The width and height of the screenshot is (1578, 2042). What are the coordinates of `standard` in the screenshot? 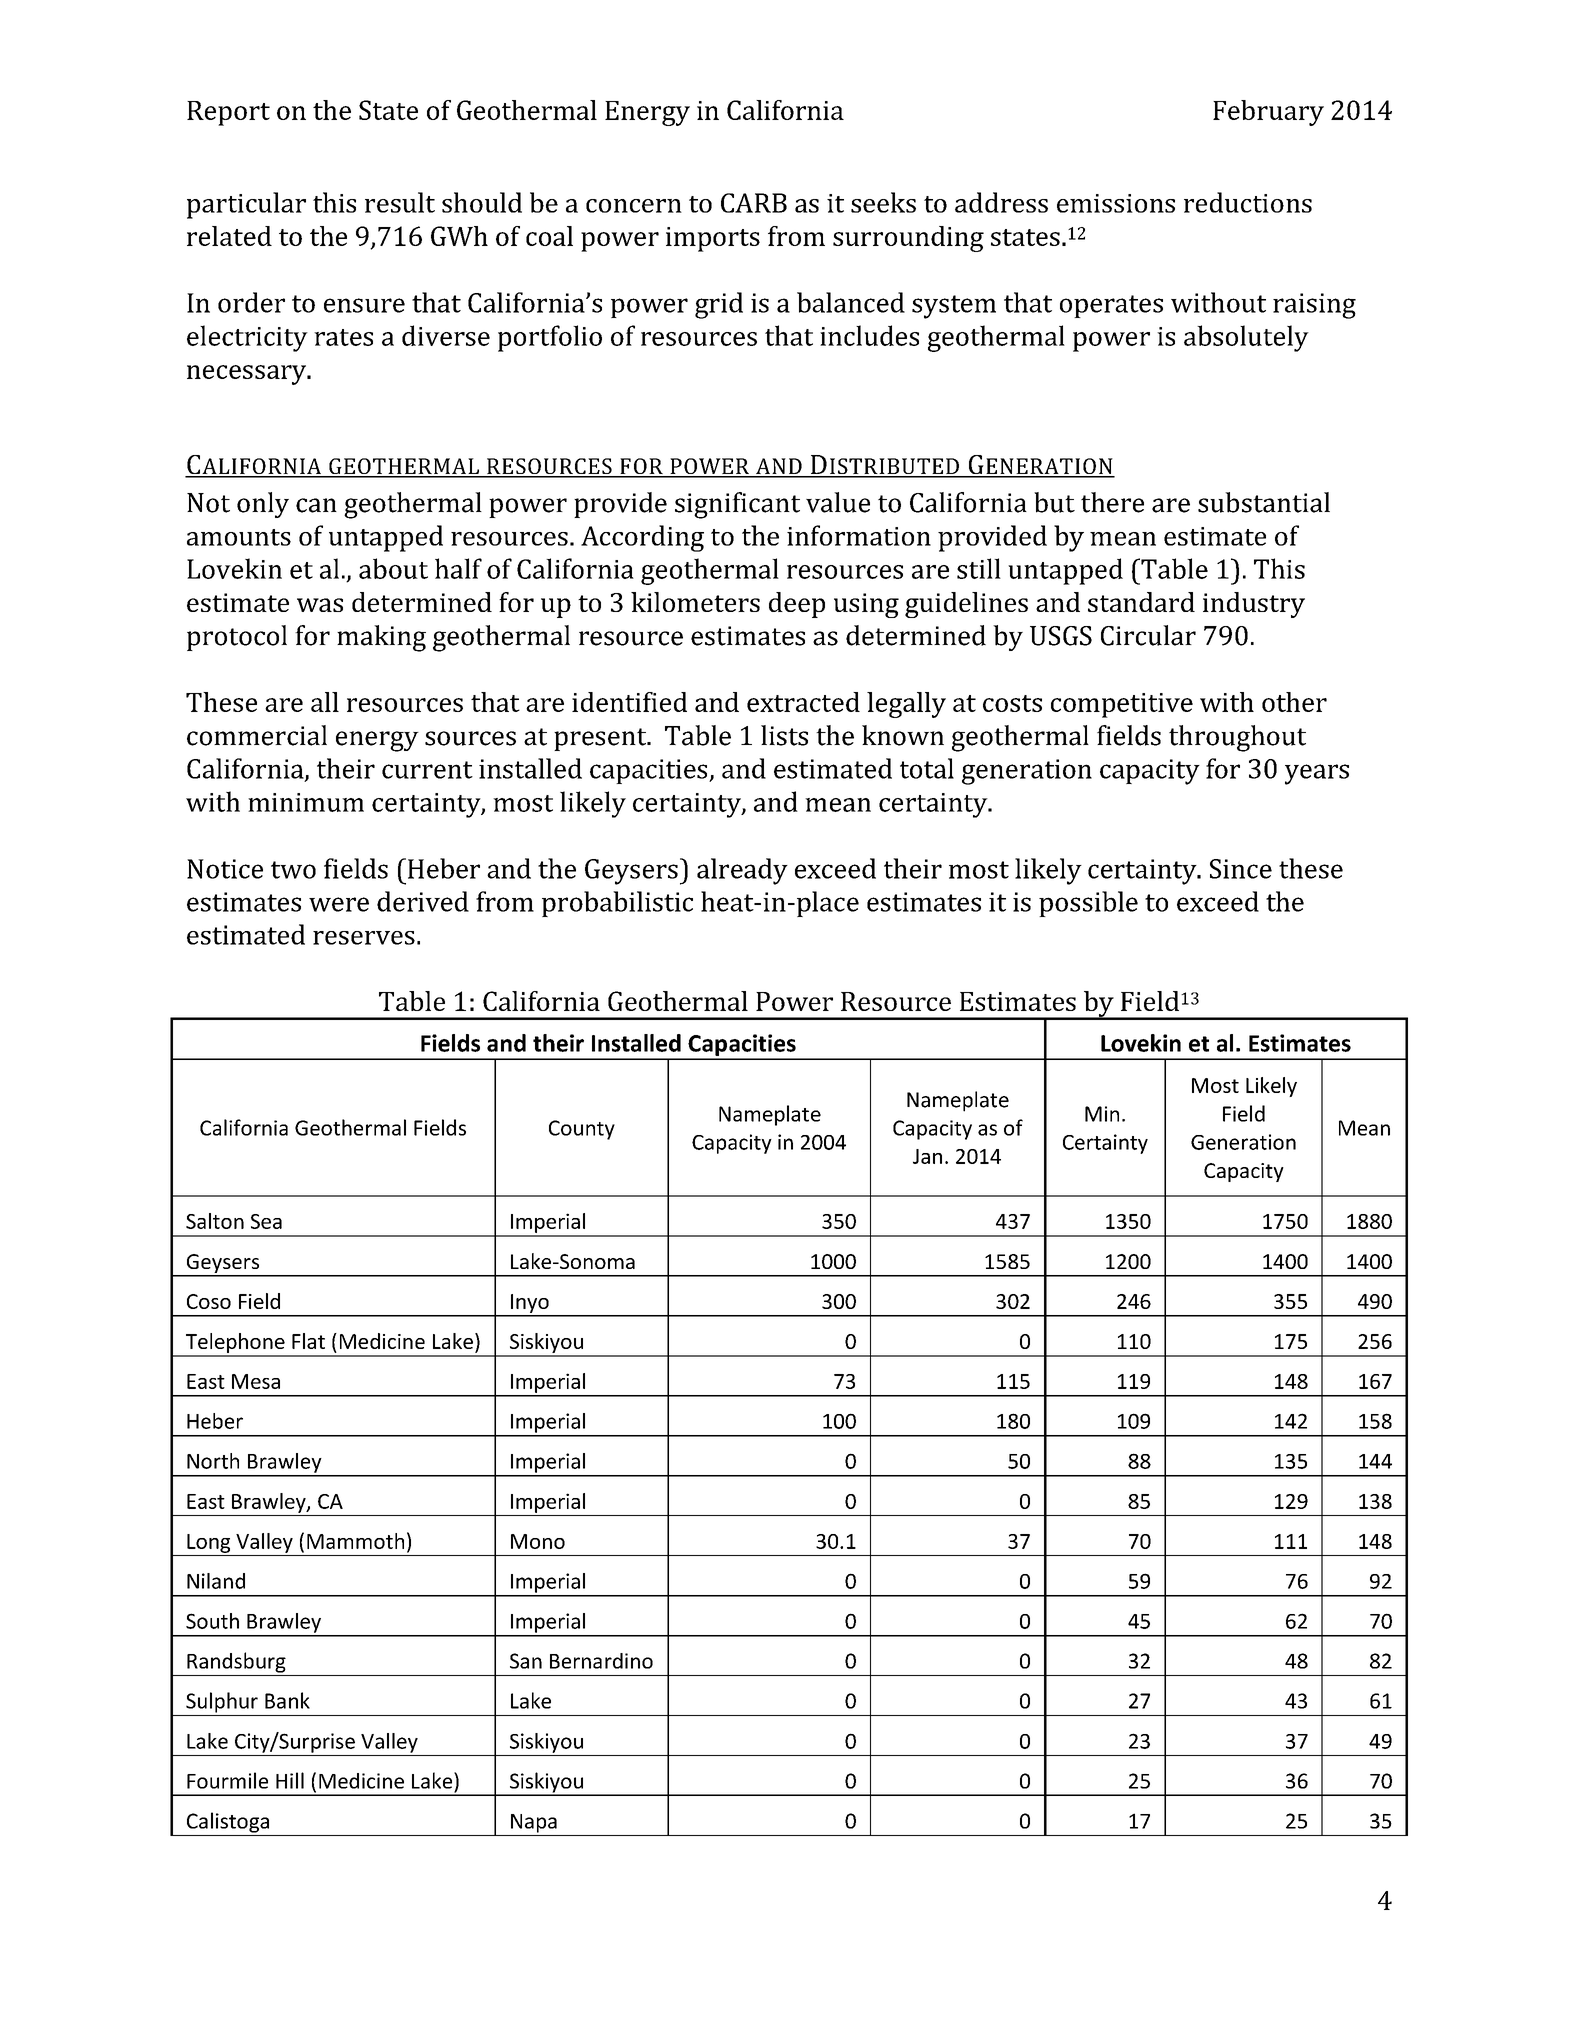 It's located at (1141, 602).
